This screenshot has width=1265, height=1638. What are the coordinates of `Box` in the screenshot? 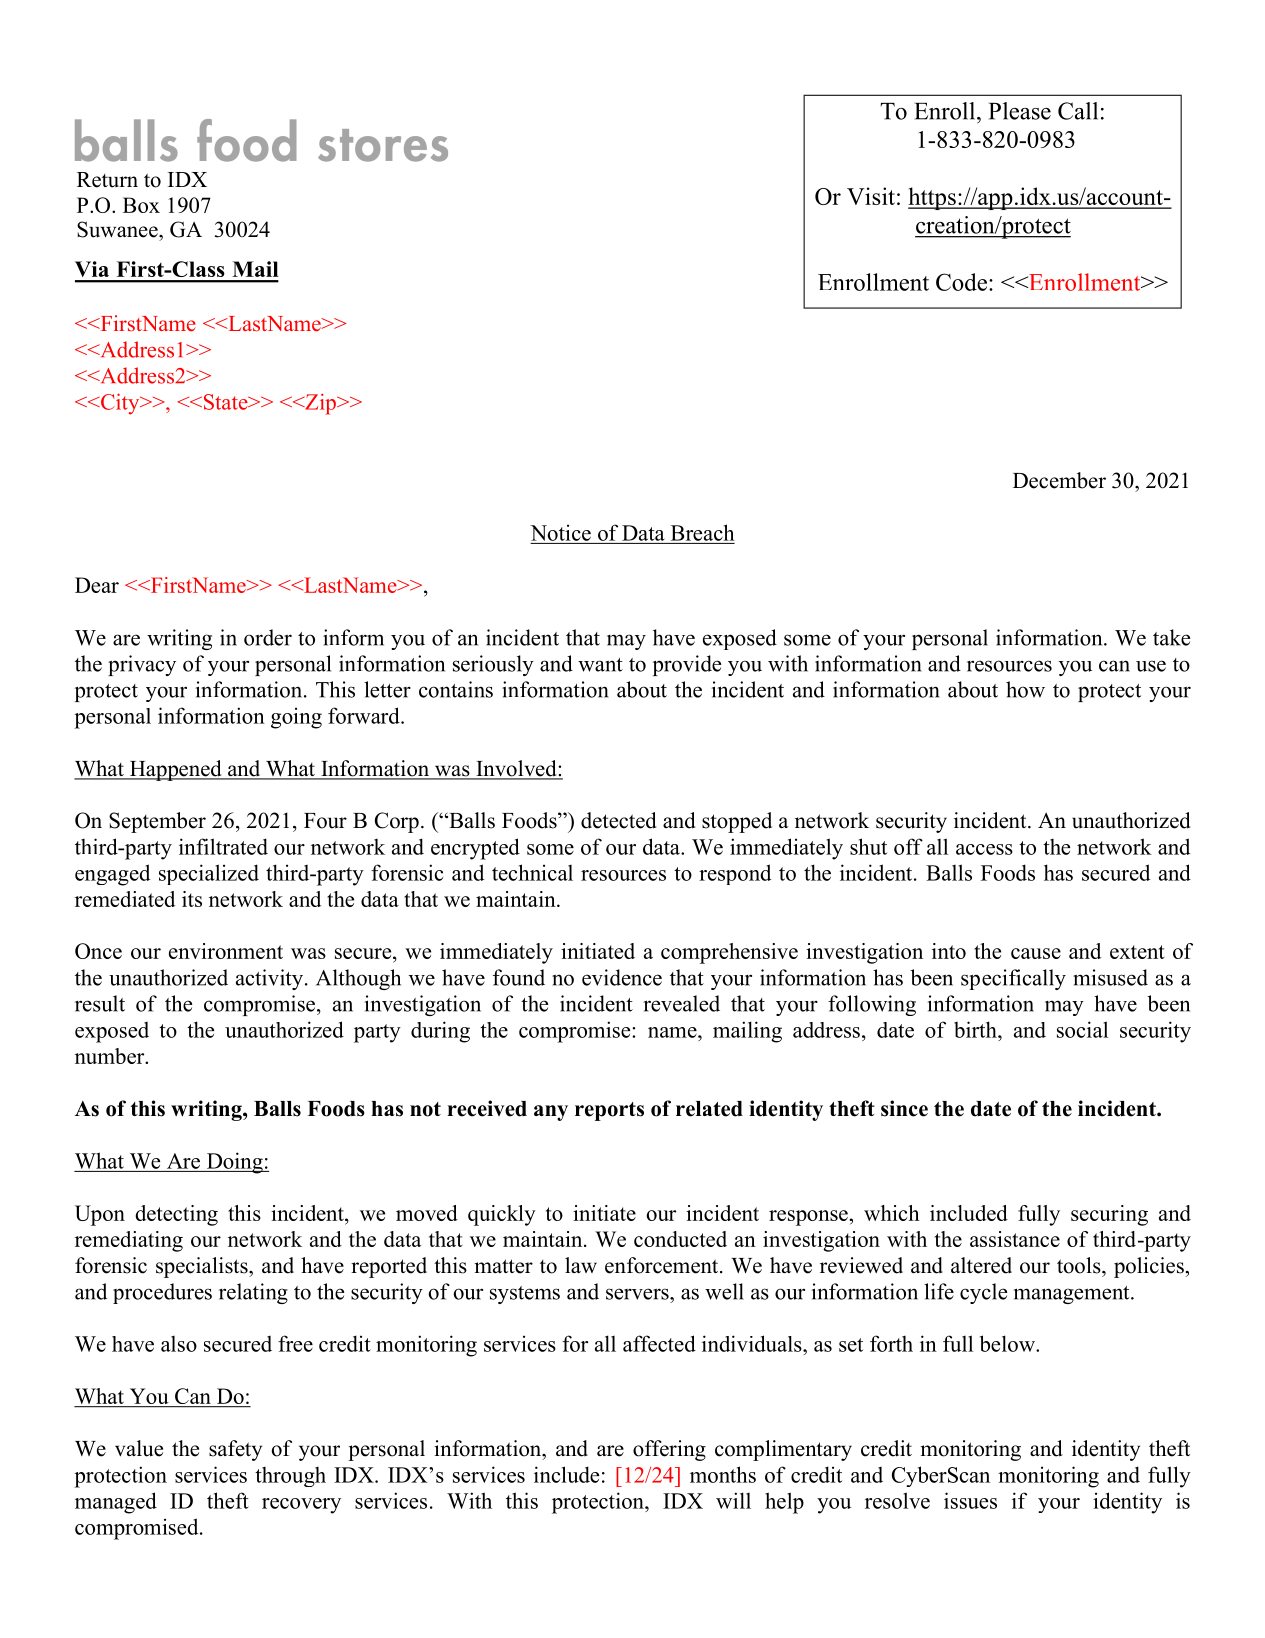 It's located at (141, 205).
